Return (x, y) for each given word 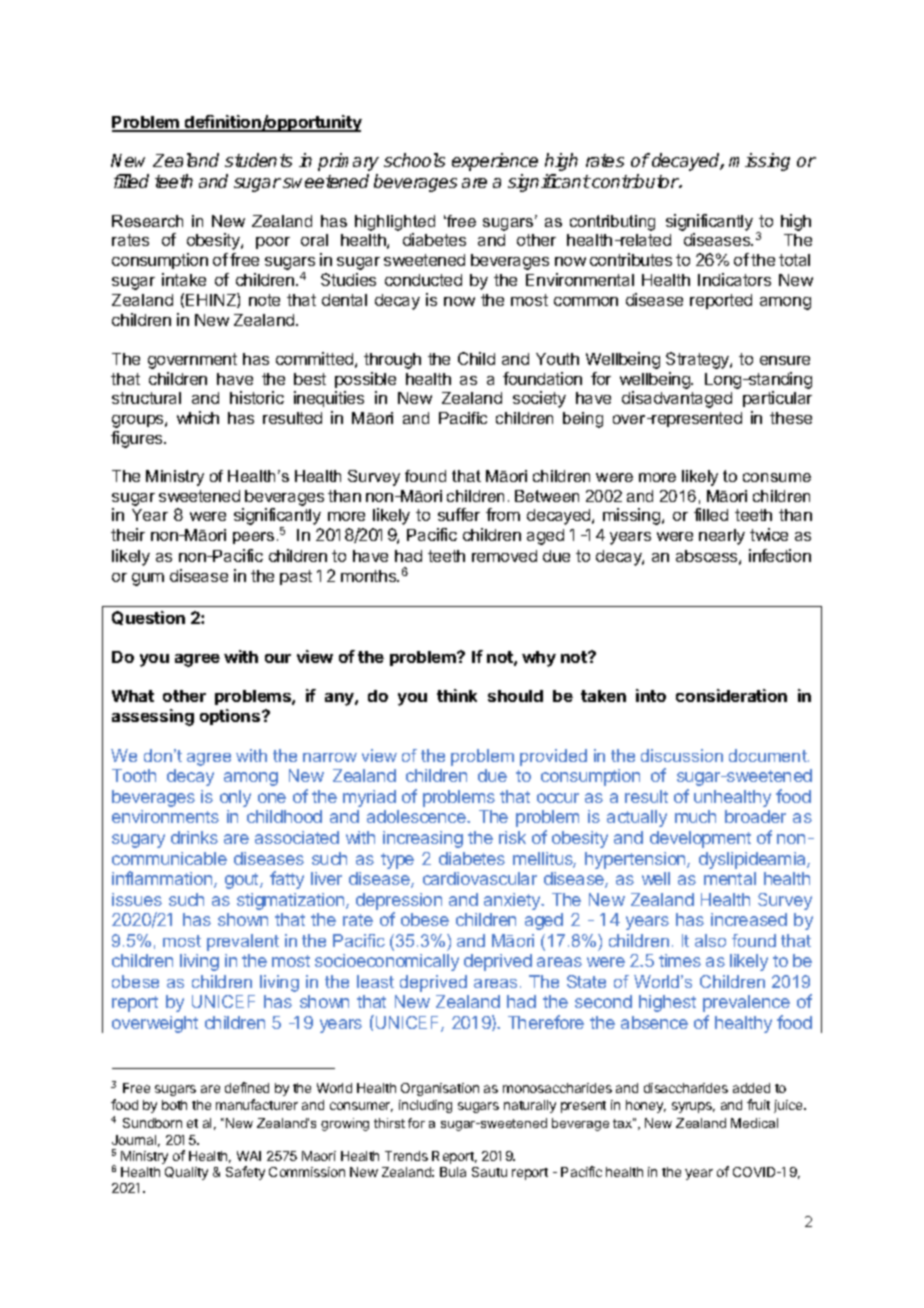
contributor (635, 181)
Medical (754, 1123)
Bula (453, 1172)
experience (495, 162)
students (258, 160)
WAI (249, 1156)
